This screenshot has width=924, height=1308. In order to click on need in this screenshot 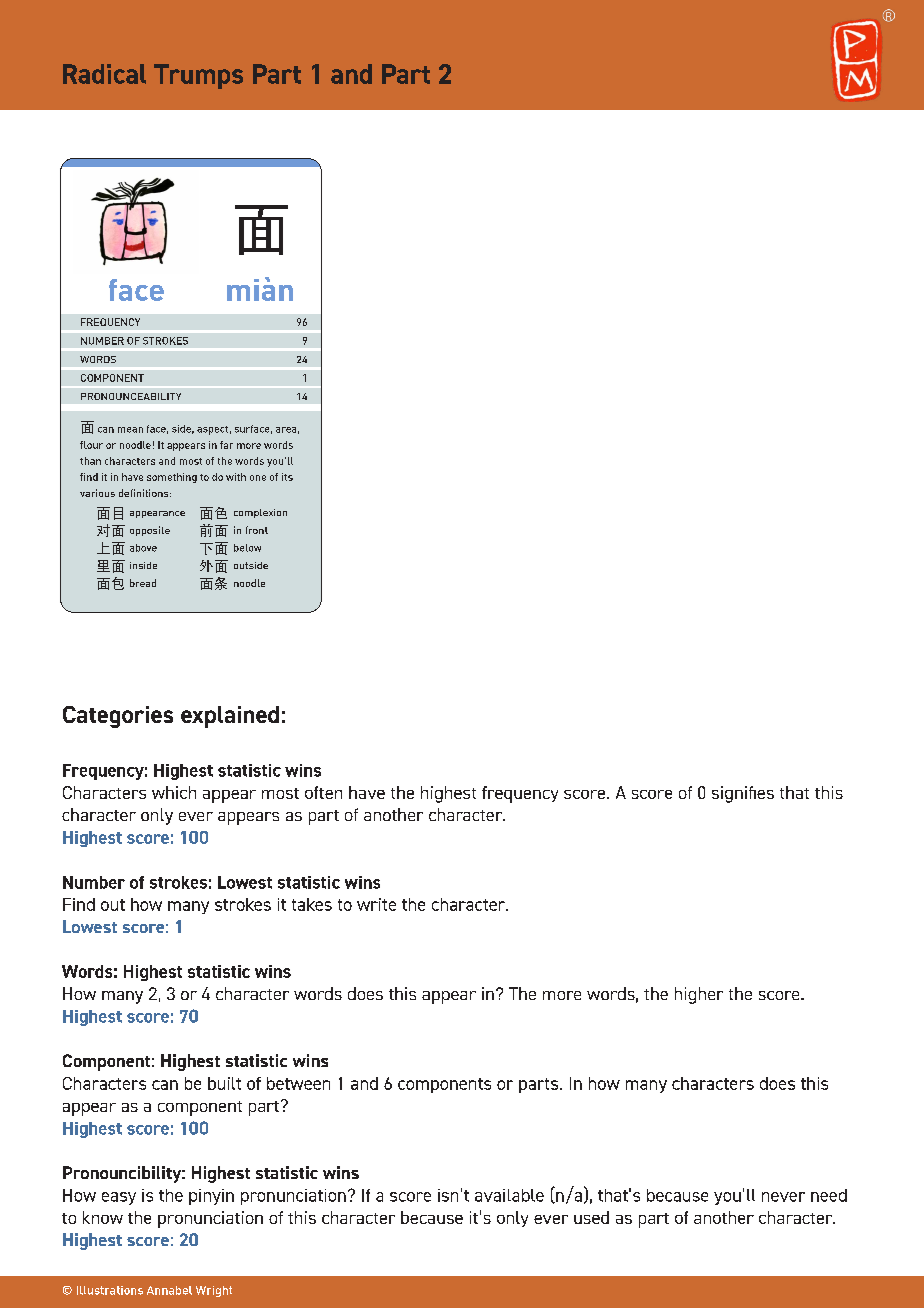, I will do `click(829, 1195)`.
